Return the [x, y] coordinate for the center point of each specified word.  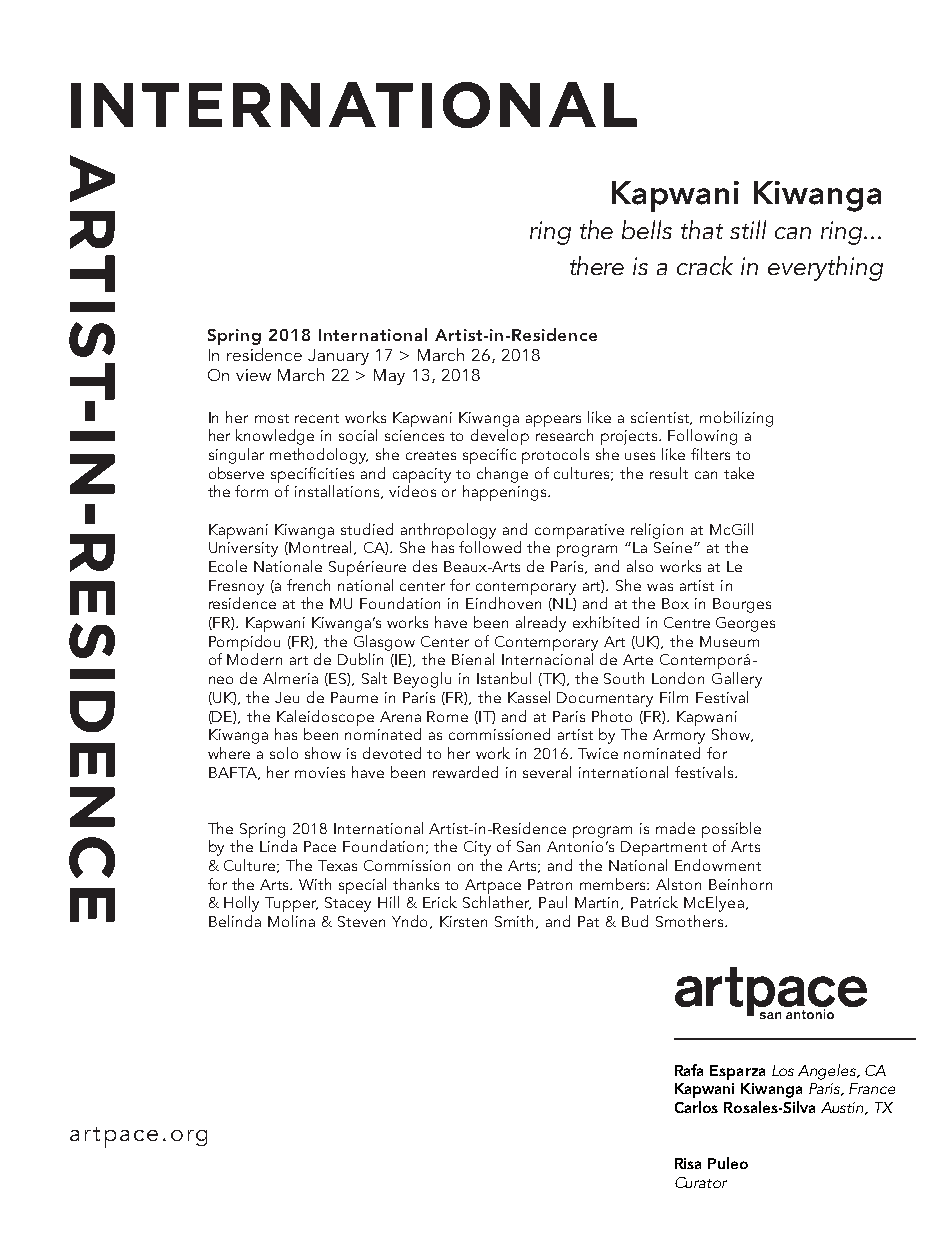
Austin [843, 1108]
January [338, 357]
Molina [291, 921]
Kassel [529, 697]
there [597, 265]
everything [825, 268]
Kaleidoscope [325, 718]
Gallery [737, 680]
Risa [688, 1163]
